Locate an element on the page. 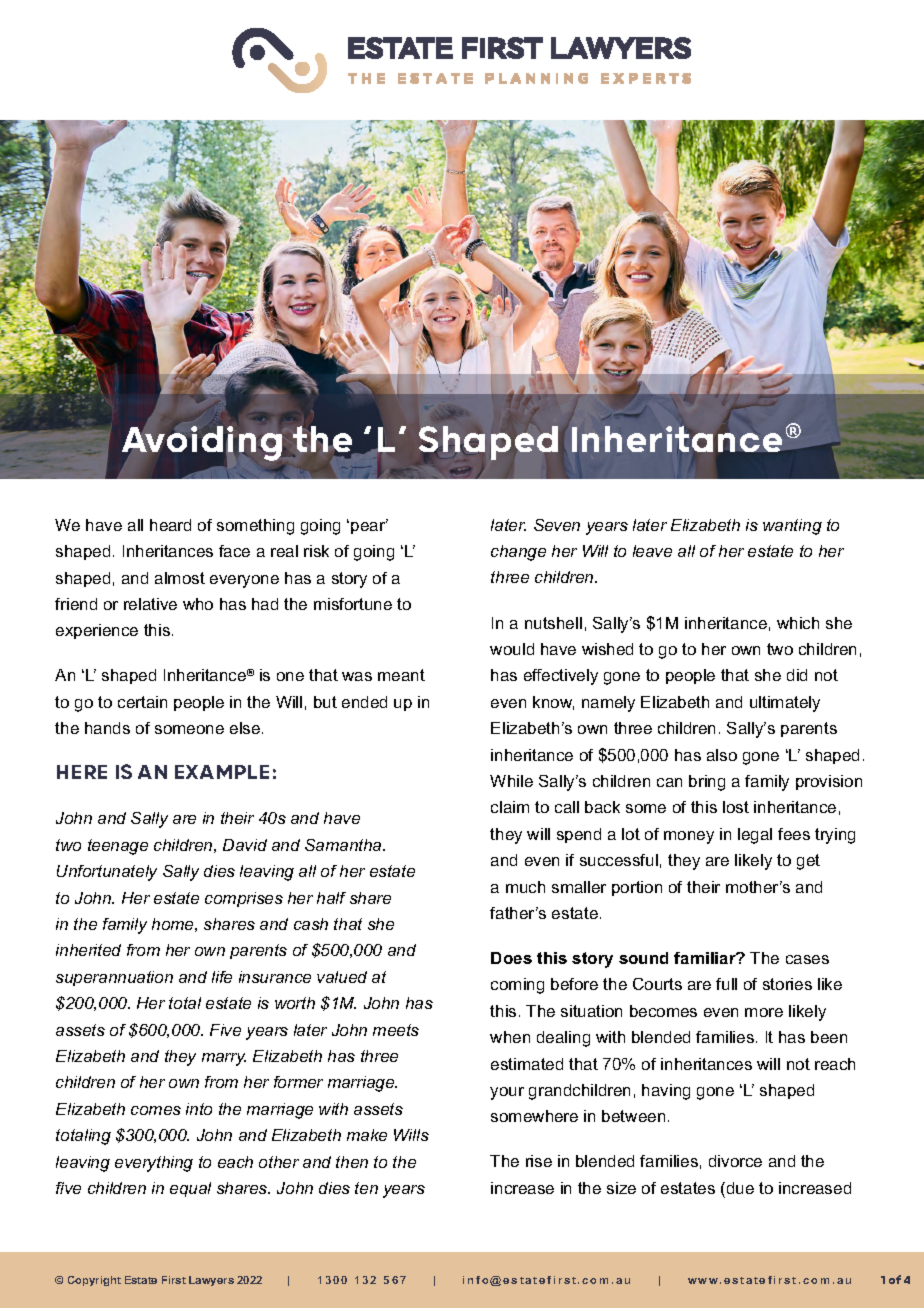 The height and width of the document is (1308, 924). your is located at coordinates (507, 1093).
